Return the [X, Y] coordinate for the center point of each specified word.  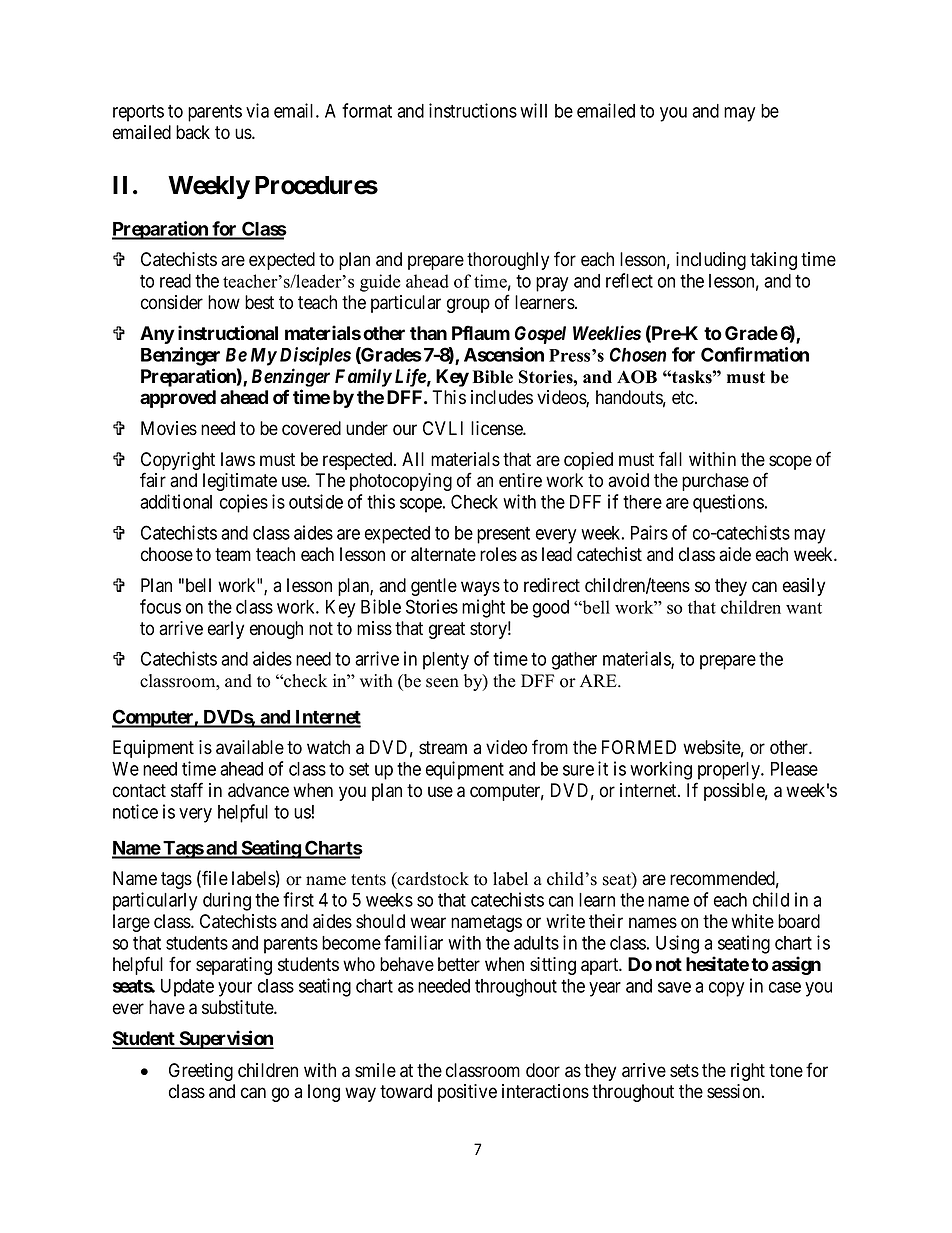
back [193, 132]
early [226, 630]
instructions [473, 110]
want [804, 608]
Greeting [201, 1072]
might [483, 608]
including [711, 261]
